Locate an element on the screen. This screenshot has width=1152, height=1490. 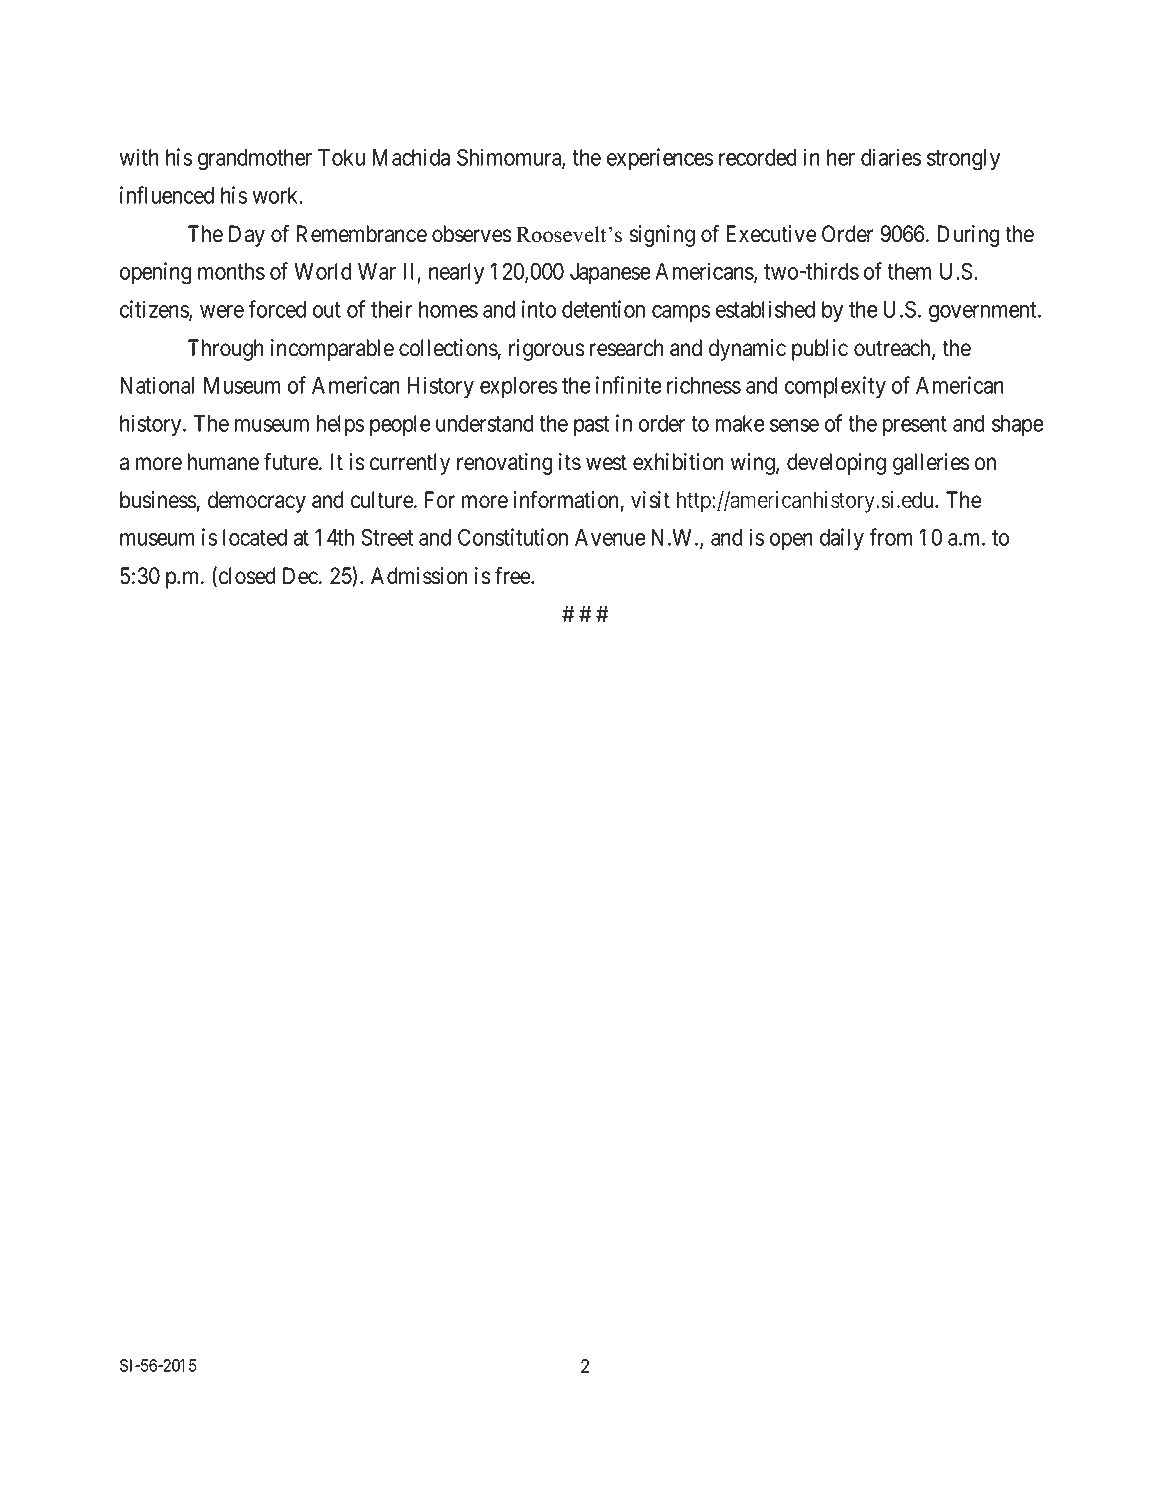
Through is located at coordinates (226, 350).
